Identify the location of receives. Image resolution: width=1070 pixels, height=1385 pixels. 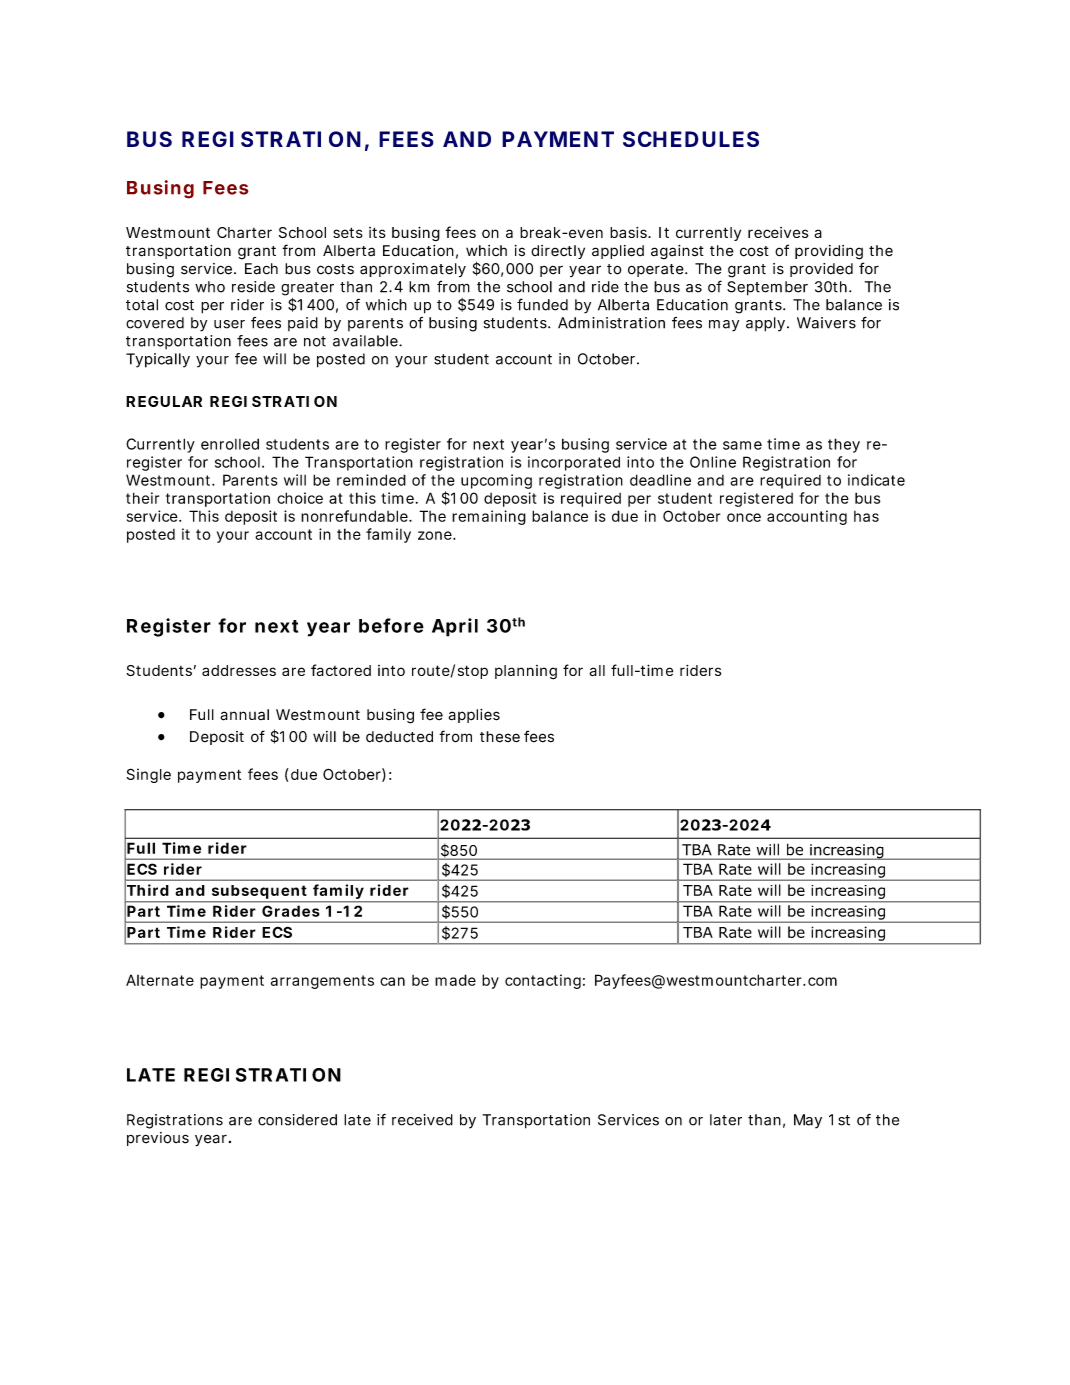
(778, 232).
